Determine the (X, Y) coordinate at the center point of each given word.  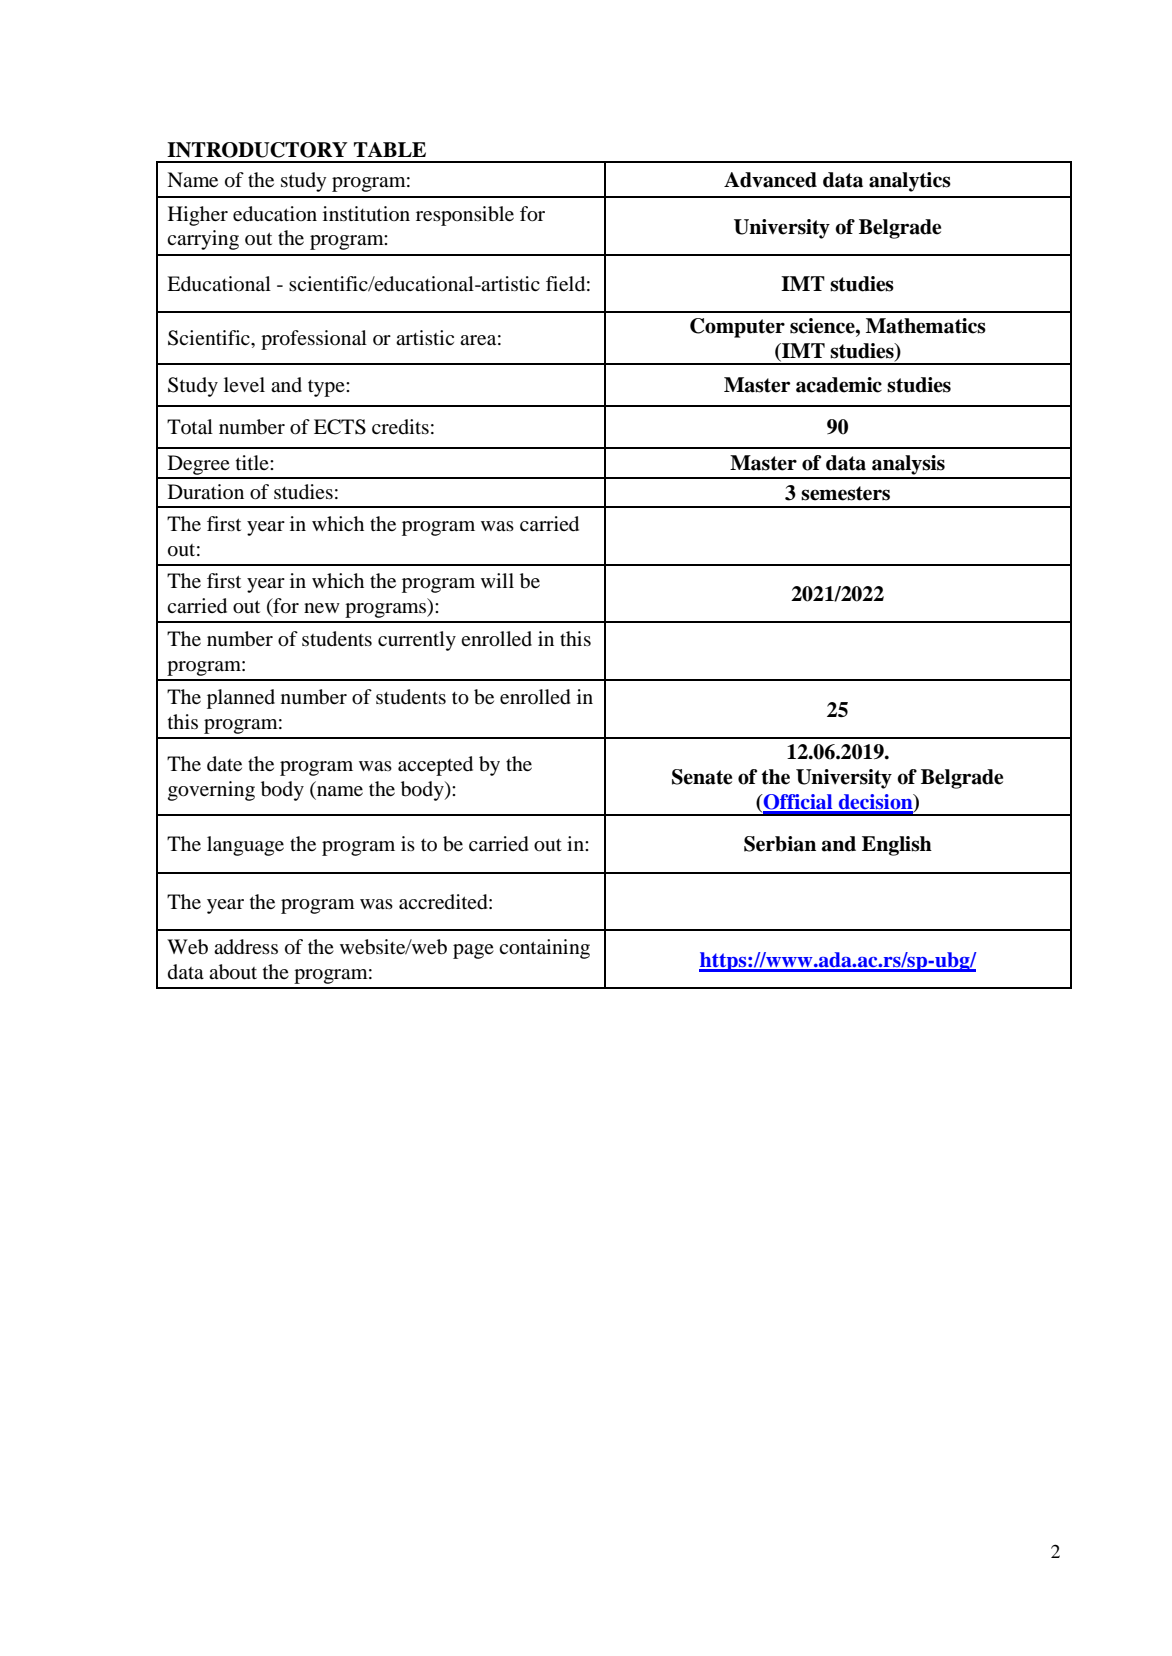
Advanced (770, 180)
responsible (465, 216)
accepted (435, 766)
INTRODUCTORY (257, 150)
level (244, 384)
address (246, 947)
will (497, 580)
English (897, 846)
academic (839, 385)
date (224, 764)
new (322, 608)
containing (544, 949)
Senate (702, 777)
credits (400, 426)
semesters (845, 493)
